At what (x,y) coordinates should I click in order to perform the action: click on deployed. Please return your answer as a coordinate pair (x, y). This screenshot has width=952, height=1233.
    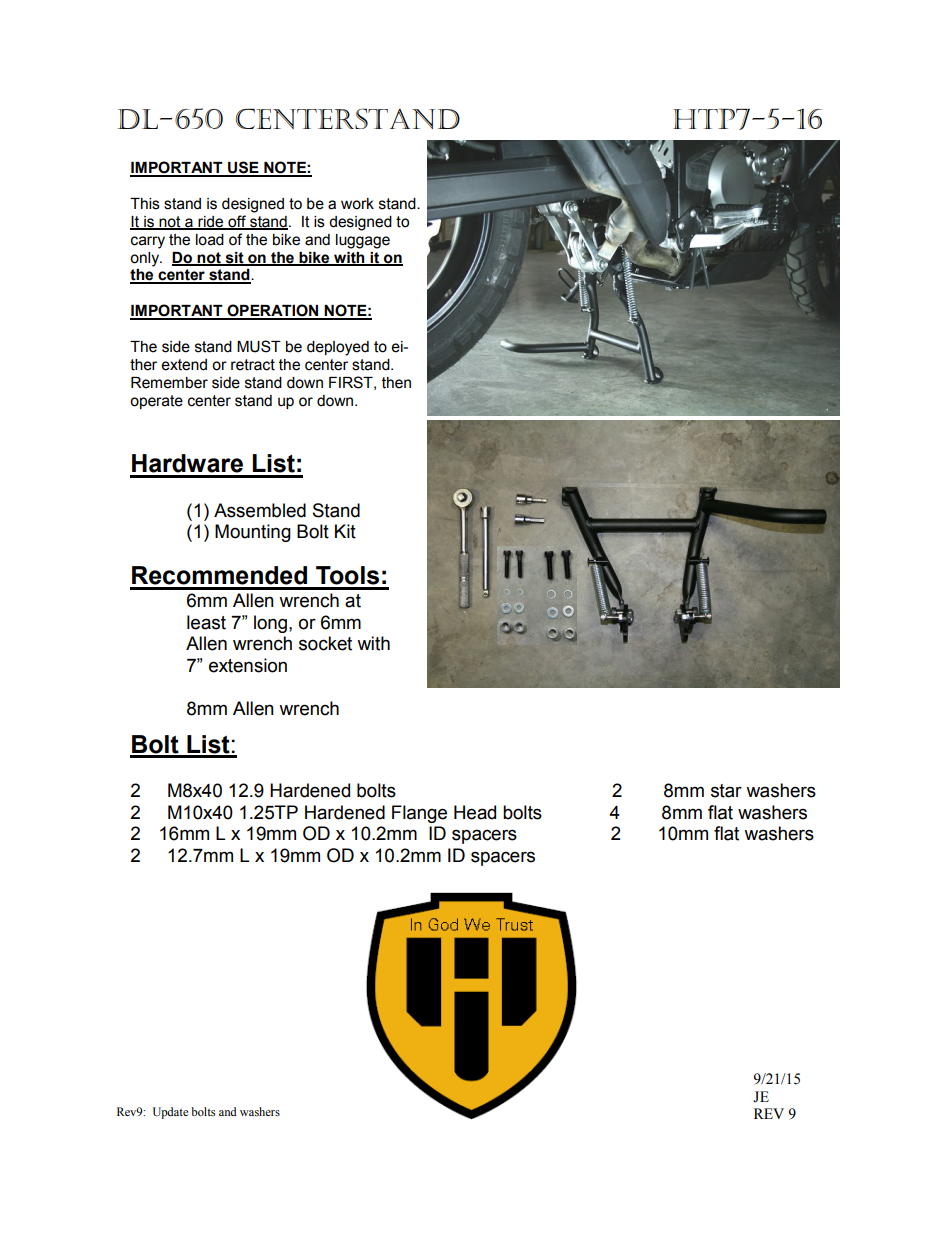
    Looking at the image, I should click on (338, 348).
